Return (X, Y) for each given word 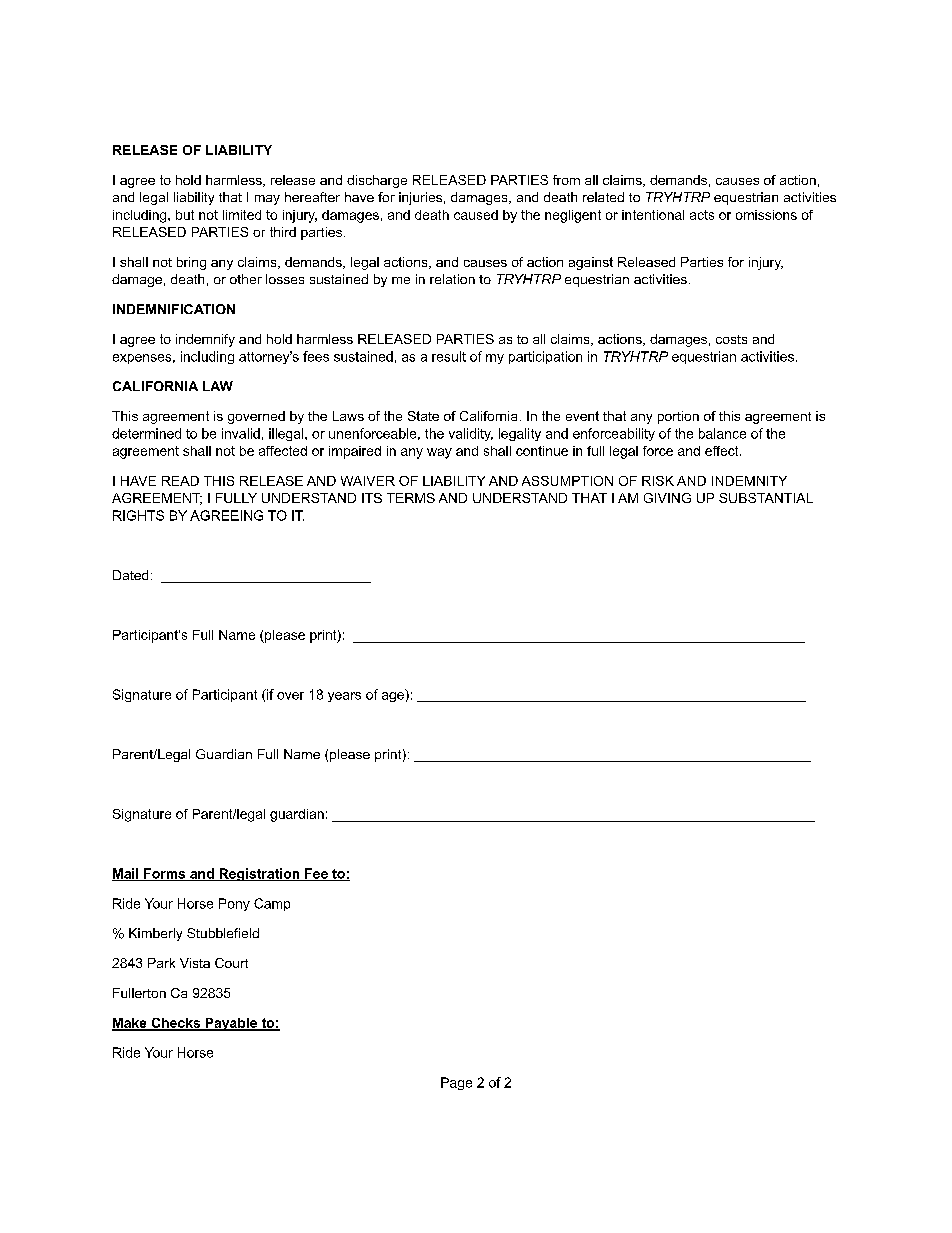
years (344, 697)
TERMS (411, 498)
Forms (165, 874)
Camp (272, 904)
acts (702, 215)
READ (180, 481)
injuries (420, 198)
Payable (231, 1024)
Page (456, 1083)
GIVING (667, 498)
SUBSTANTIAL (766, 498)
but (185, 215)
